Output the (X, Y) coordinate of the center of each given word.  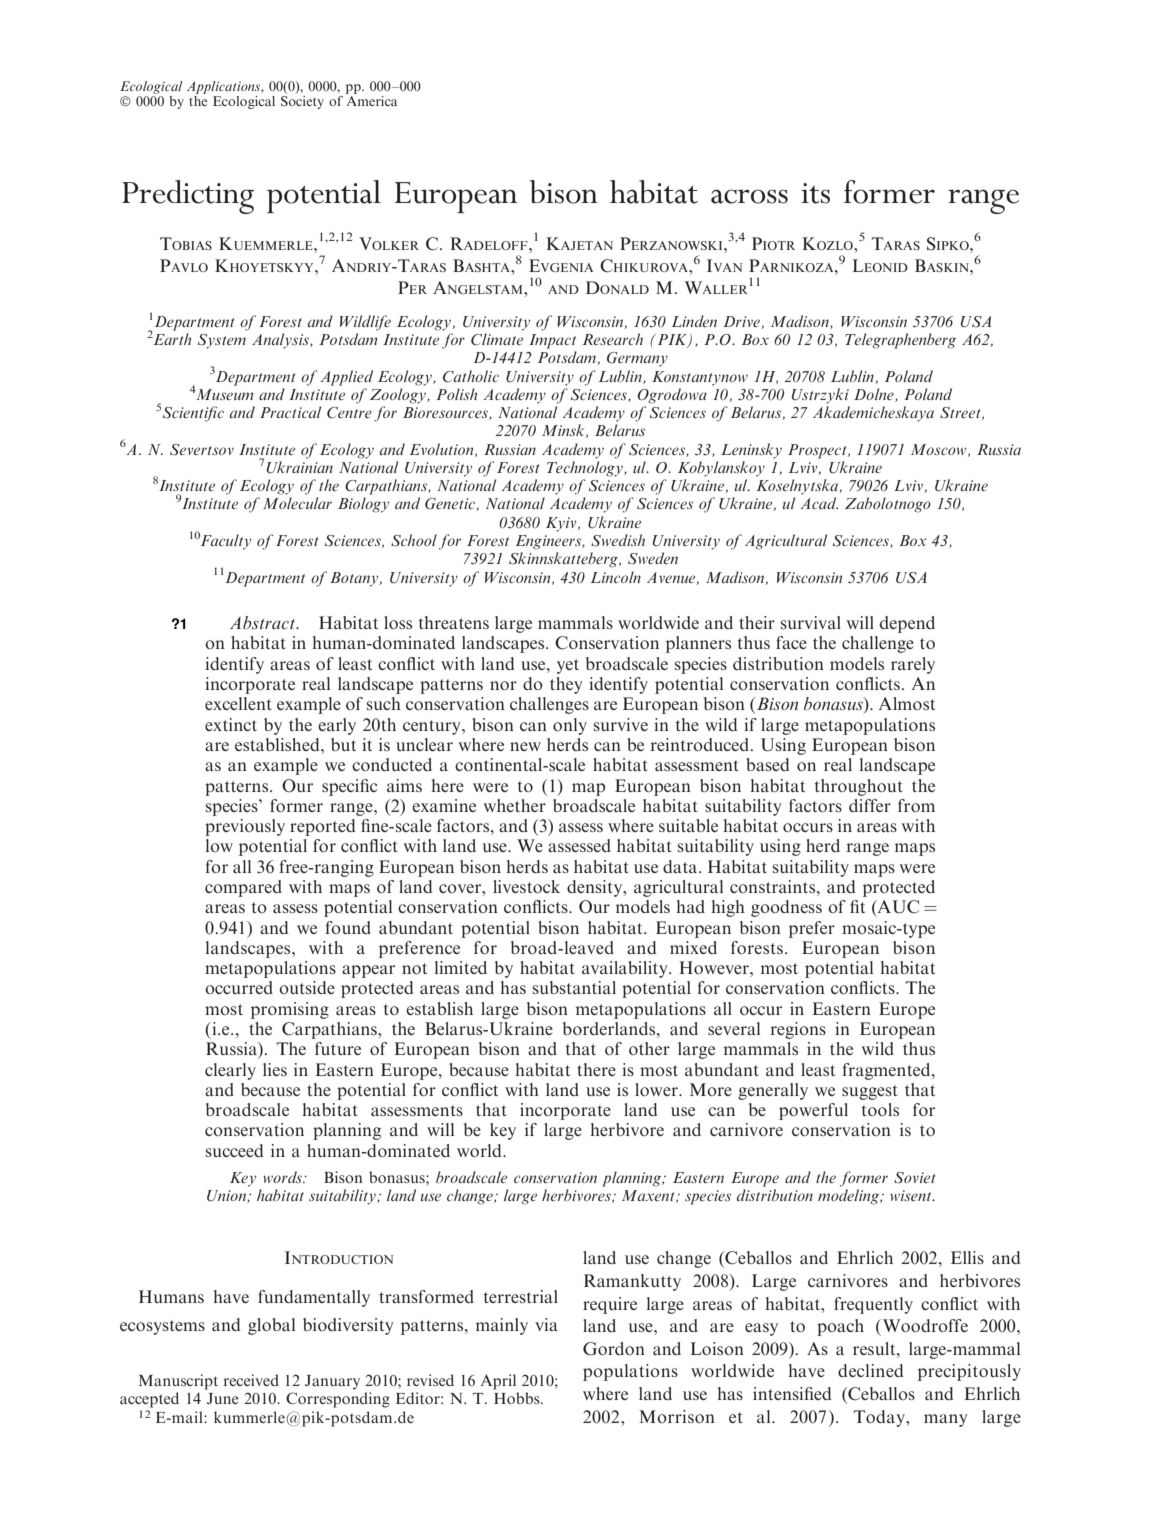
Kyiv (562, 524)
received (251, 1380)
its (815, 193)
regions (798, 1030)
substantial (574, 987)
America (371, 99)
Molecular (297, 503)
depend (907, 624)
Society (302, 101)
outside (307, 987)
